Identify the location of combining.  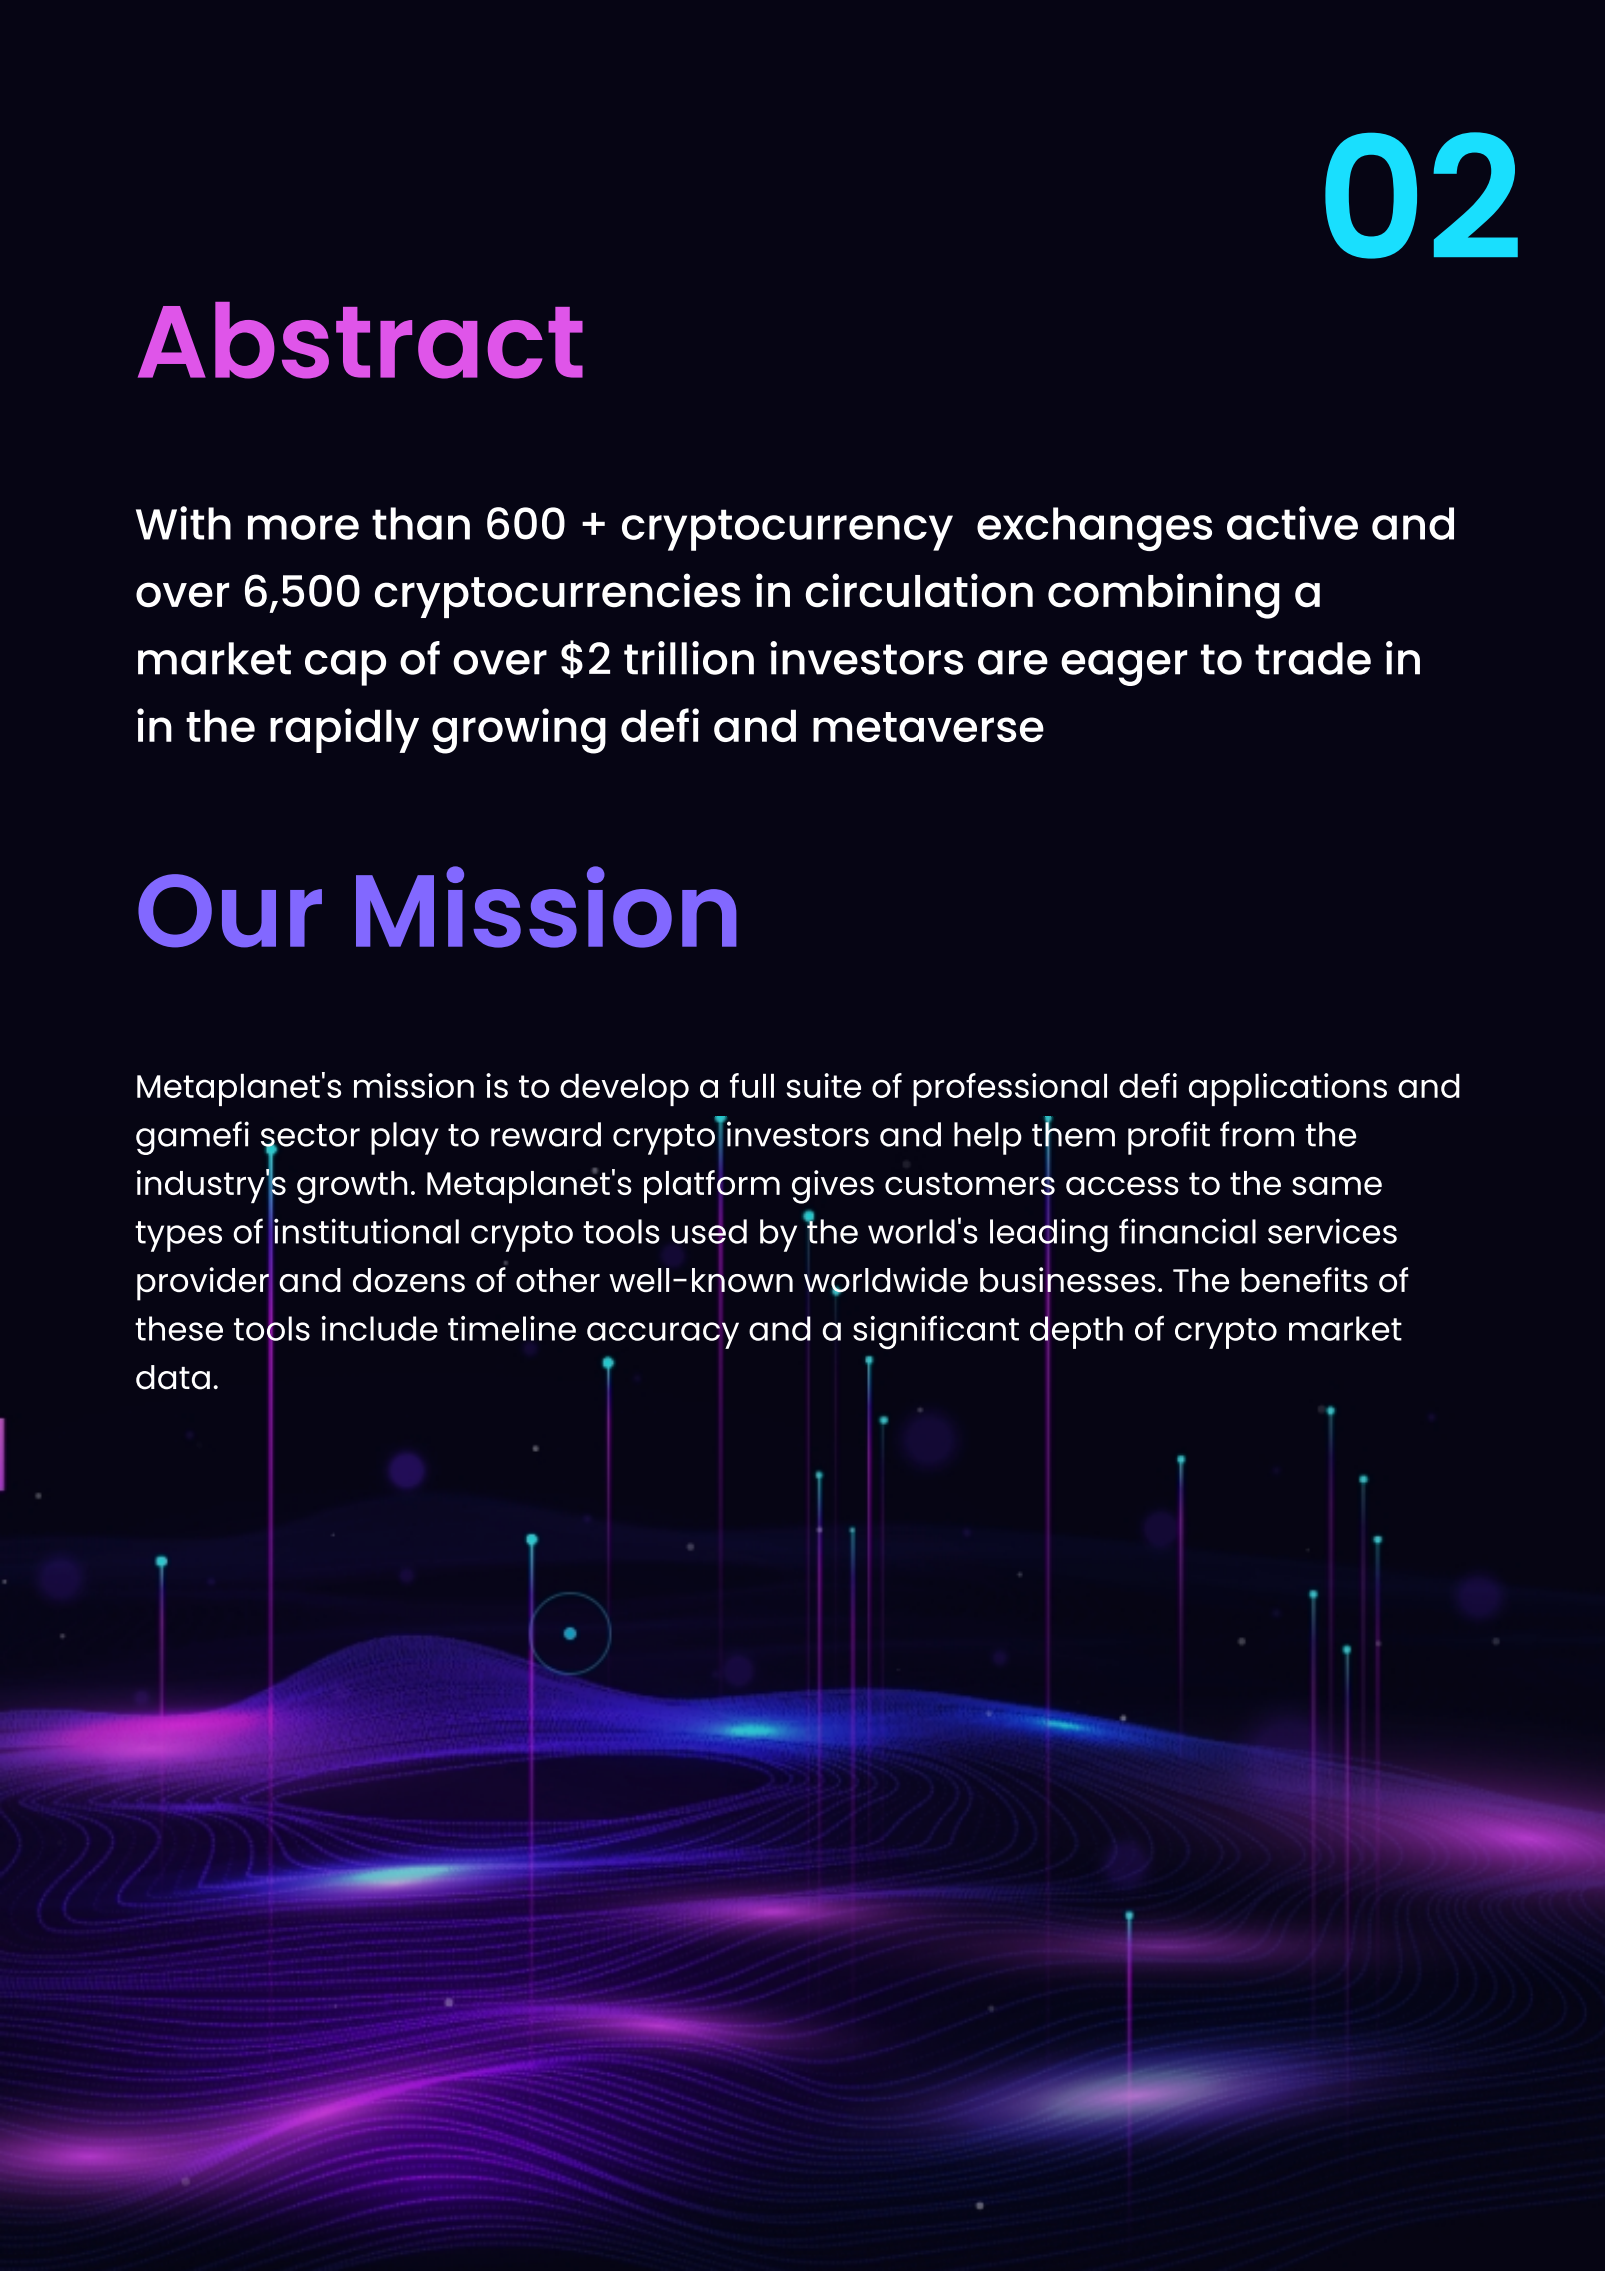
(1164, 596).
